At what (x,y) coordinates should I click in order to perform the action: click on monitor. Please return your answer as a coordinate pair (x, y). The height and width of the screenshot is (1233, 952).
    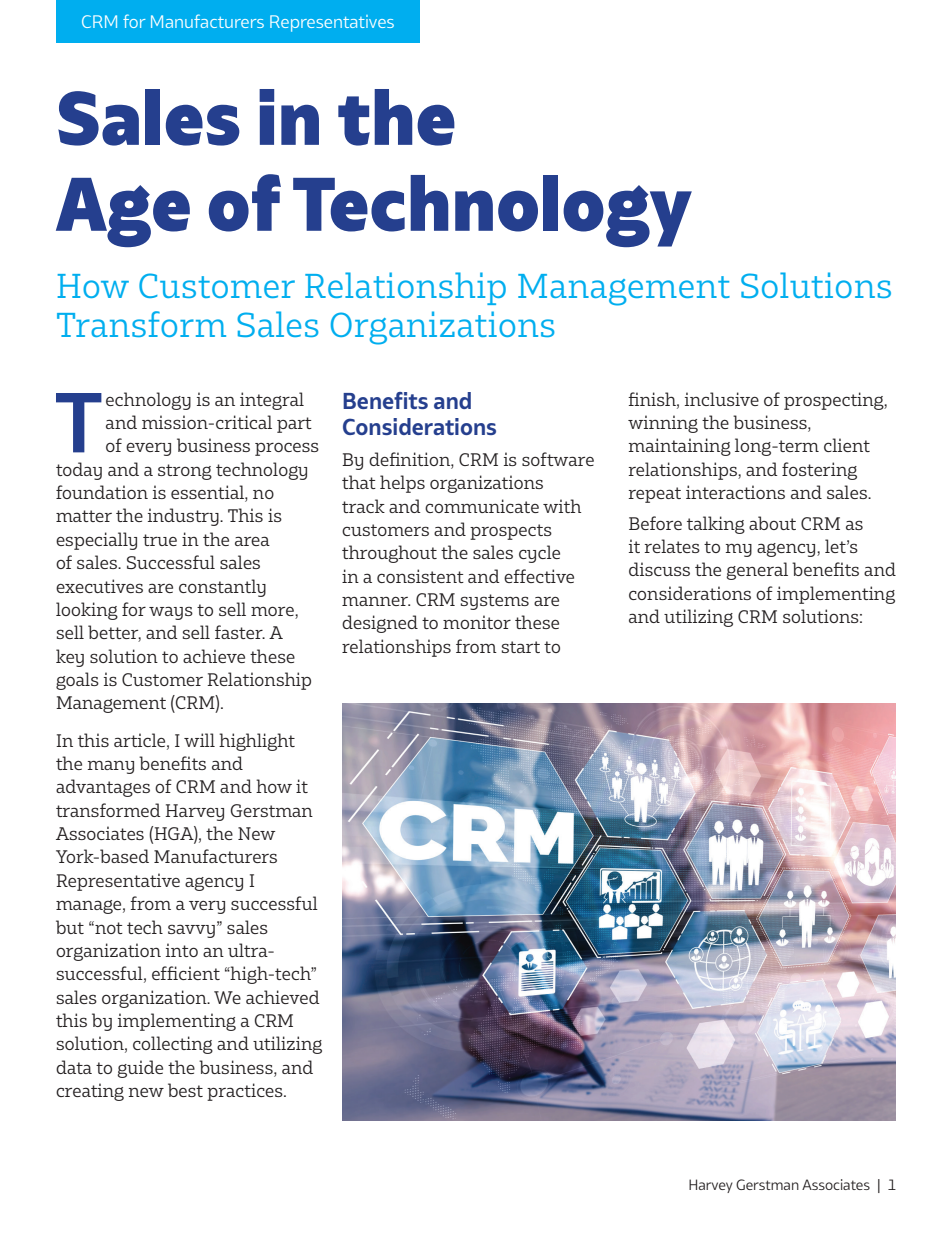
    Looking at the image, I should click on (477, 622).
